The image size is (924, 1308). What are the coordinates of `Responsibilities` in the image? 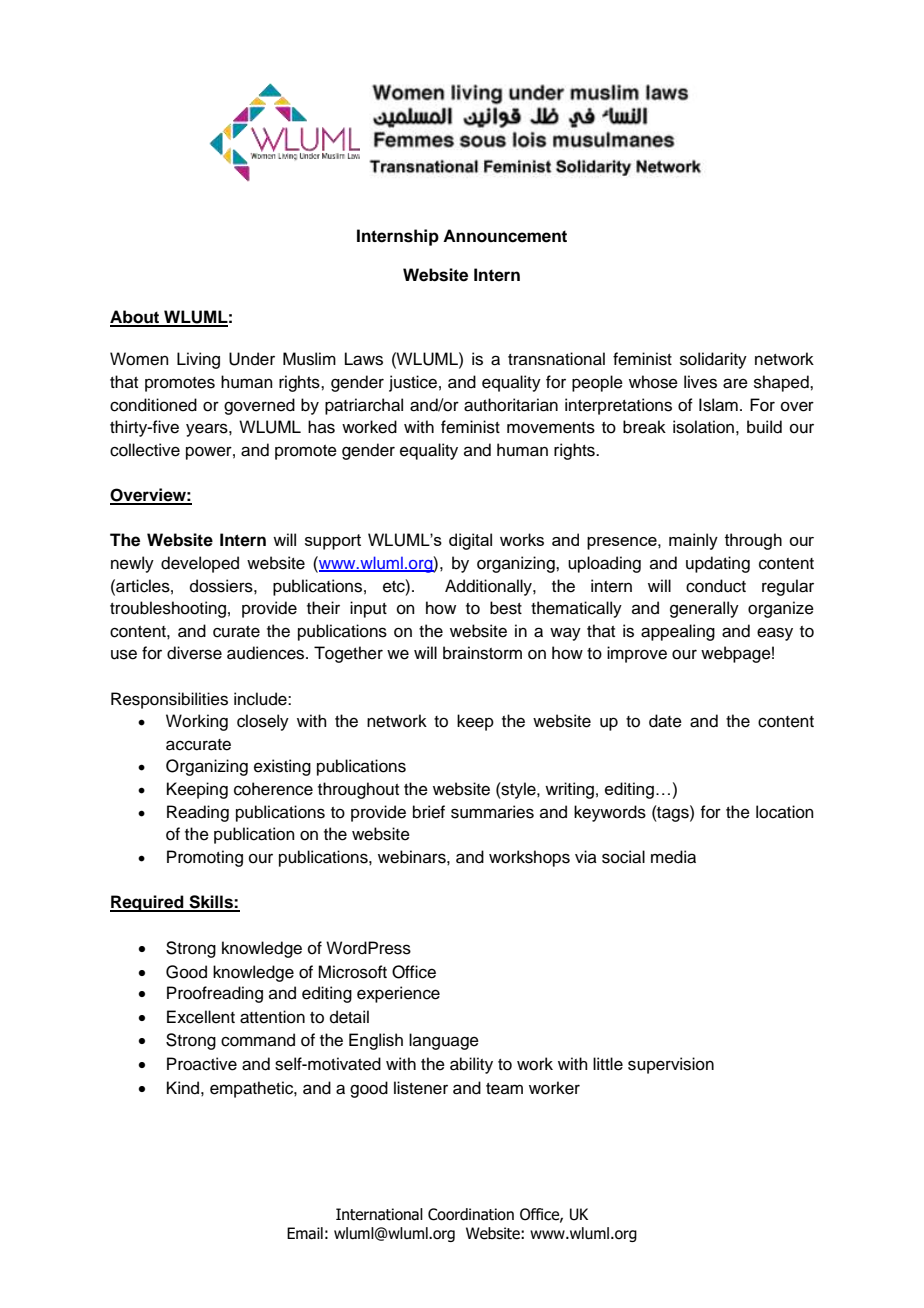 It's located at (169, 700).
